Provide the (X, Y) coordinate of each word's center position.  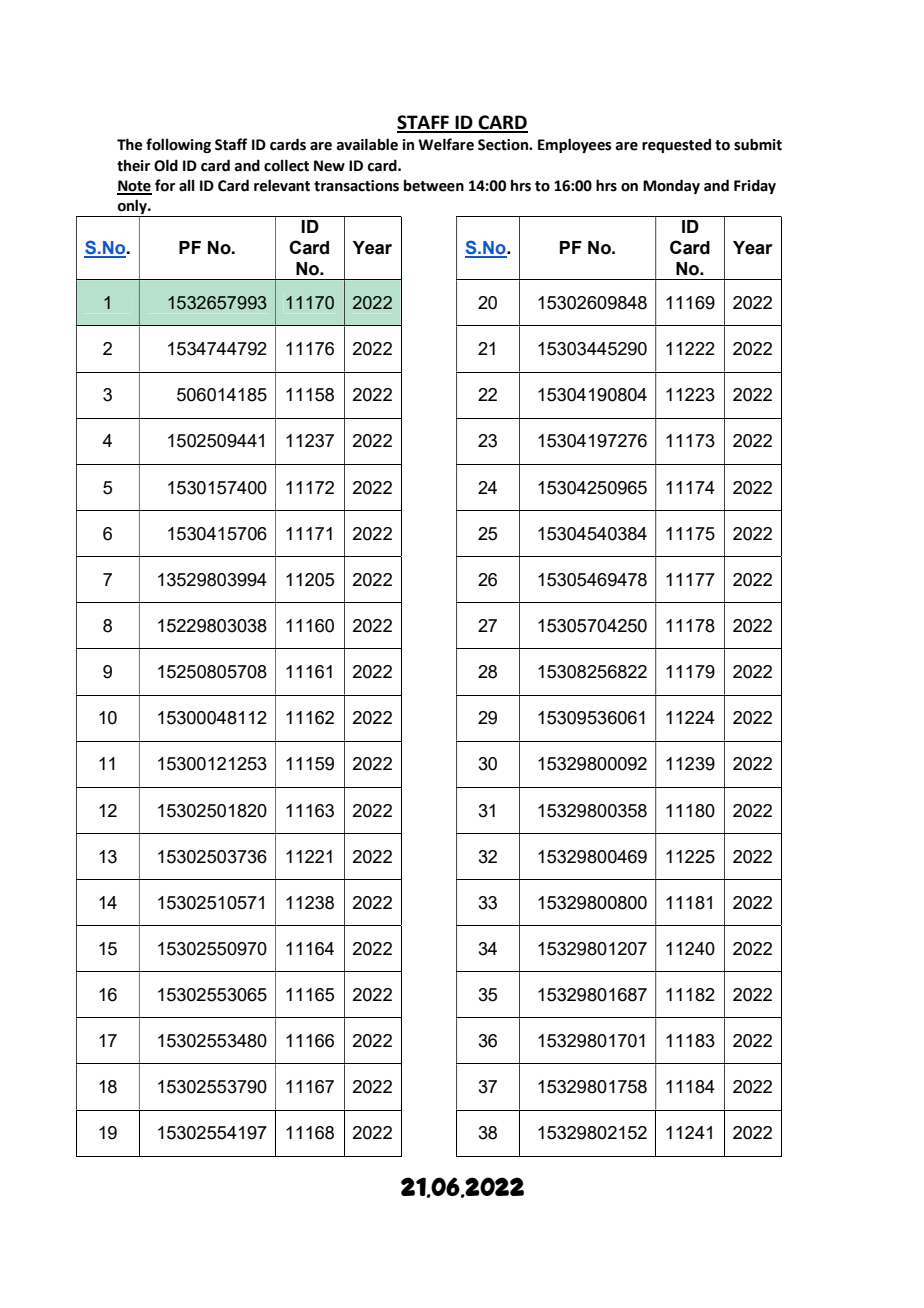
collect (286, 165)
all (187, 186)
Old (166, 165)
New (329, 166)
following (178, 145)
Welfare (446, 144)
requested (676, 146)
